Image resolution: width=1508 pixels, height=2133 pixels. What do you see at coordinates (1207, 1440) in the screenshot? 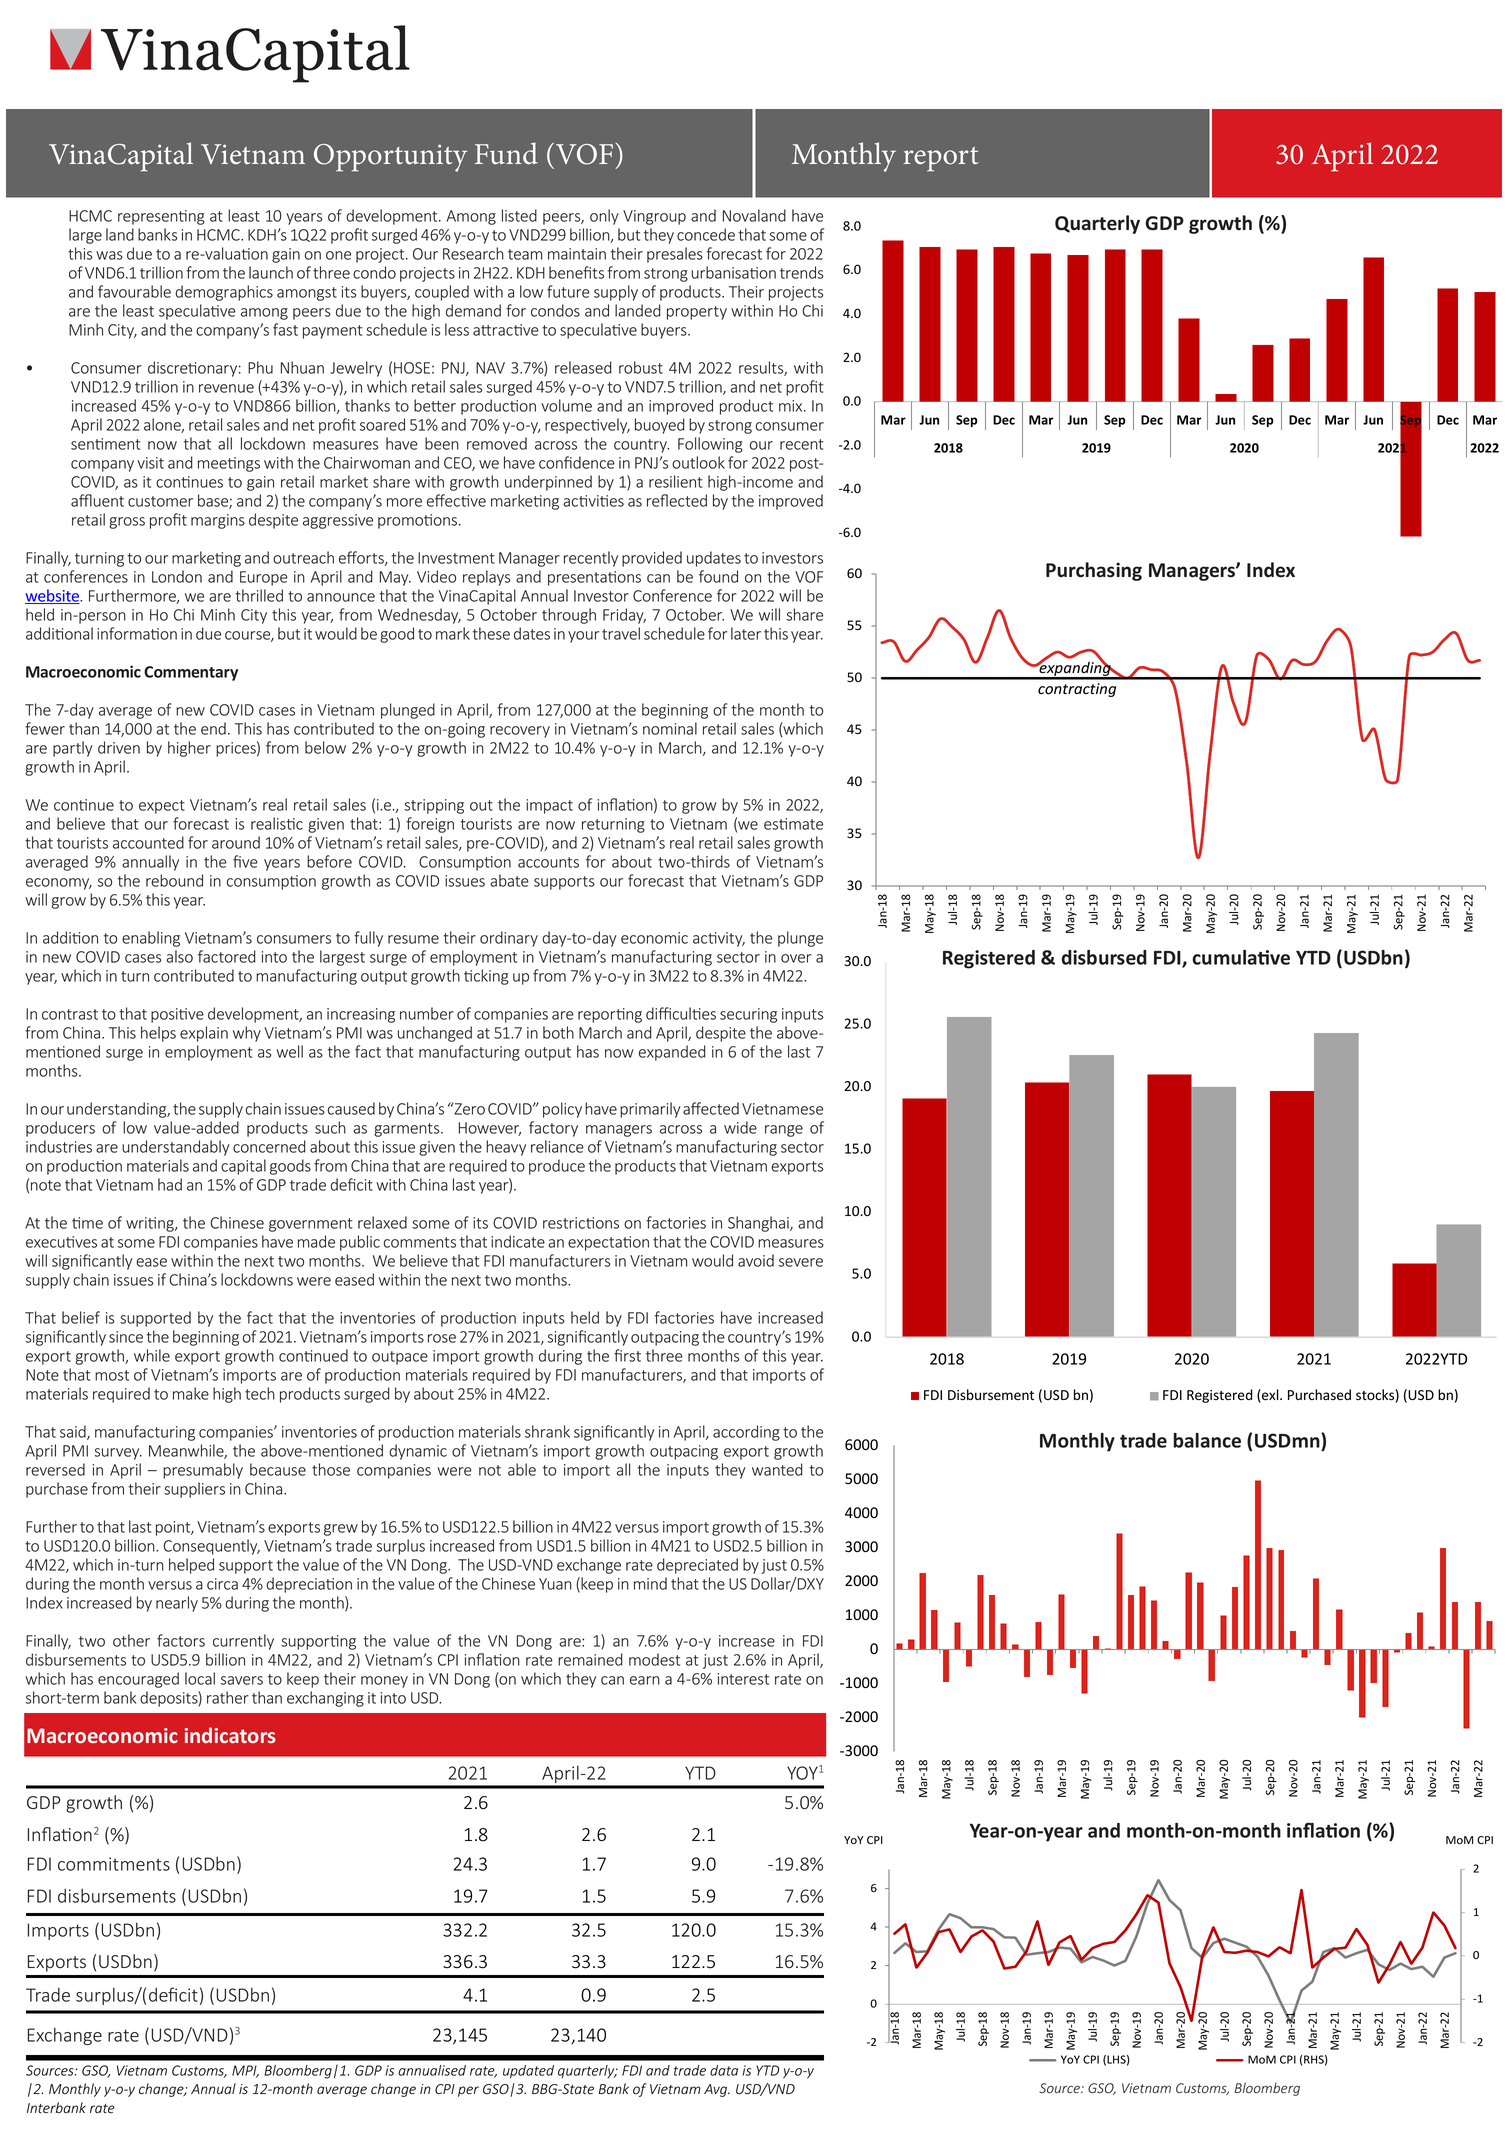
I see `balance` at bounding box center [1207, 1440].
